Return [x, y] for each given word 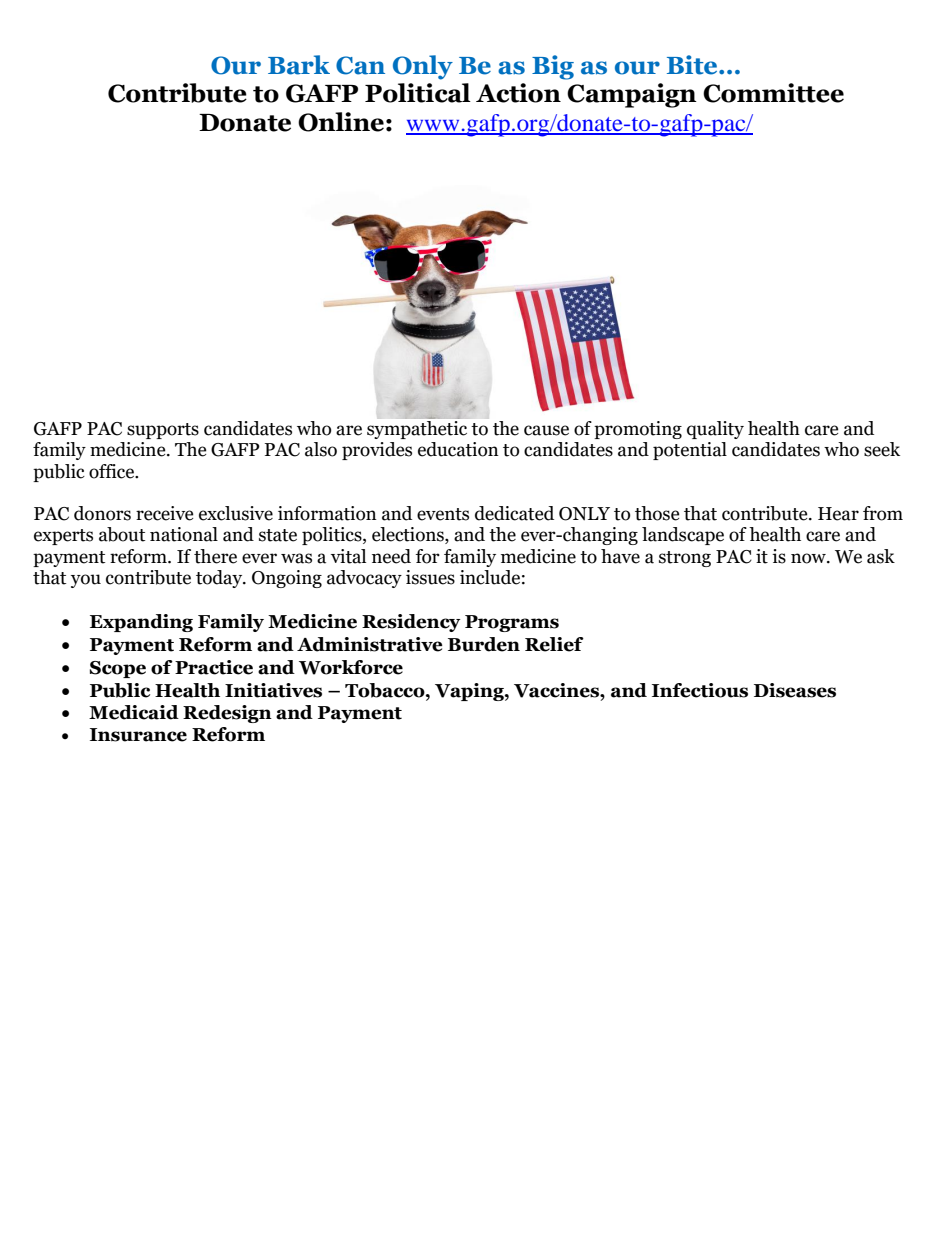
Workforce [351, 667]
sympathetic [417, 430]
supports [163, 431]
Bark [299, 65]
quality [715, 430]
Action [518, 93]
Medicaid [134, 712]
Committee [773, 93]
